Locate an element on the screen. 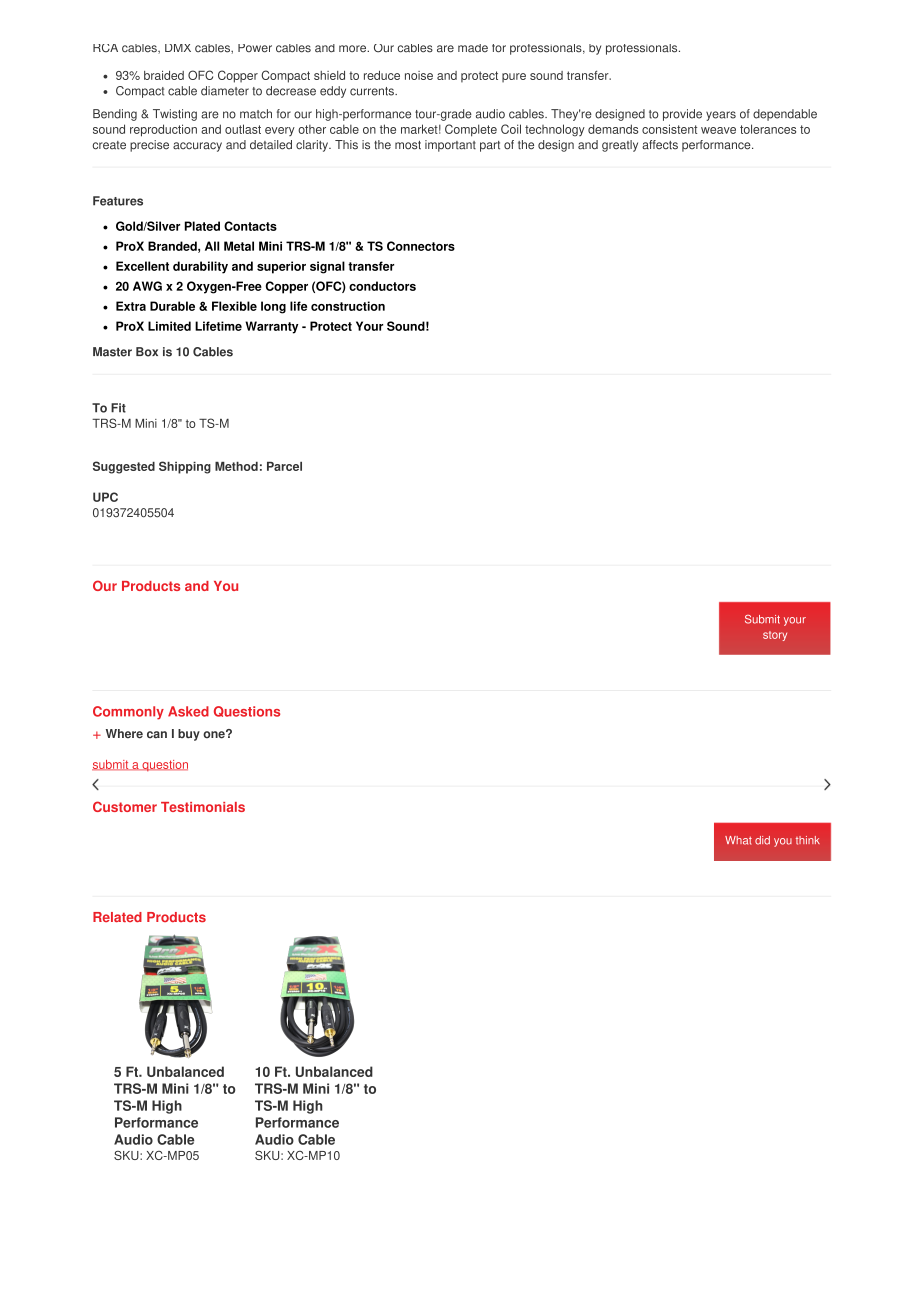  noise is located at coordinates (419, 75).
